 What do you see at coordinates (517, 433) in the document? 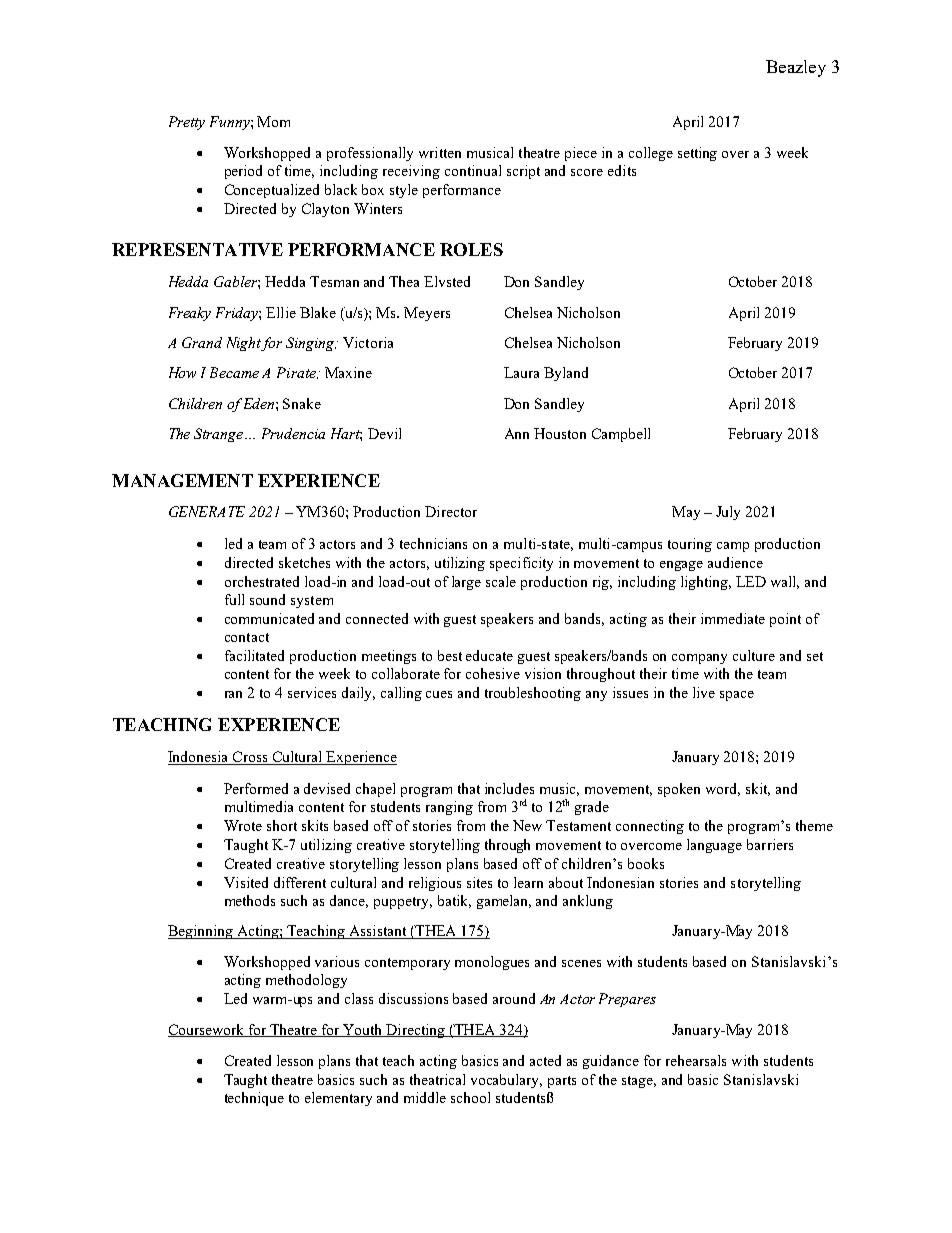
I see `Ann` at bounding box center [517, 433].
